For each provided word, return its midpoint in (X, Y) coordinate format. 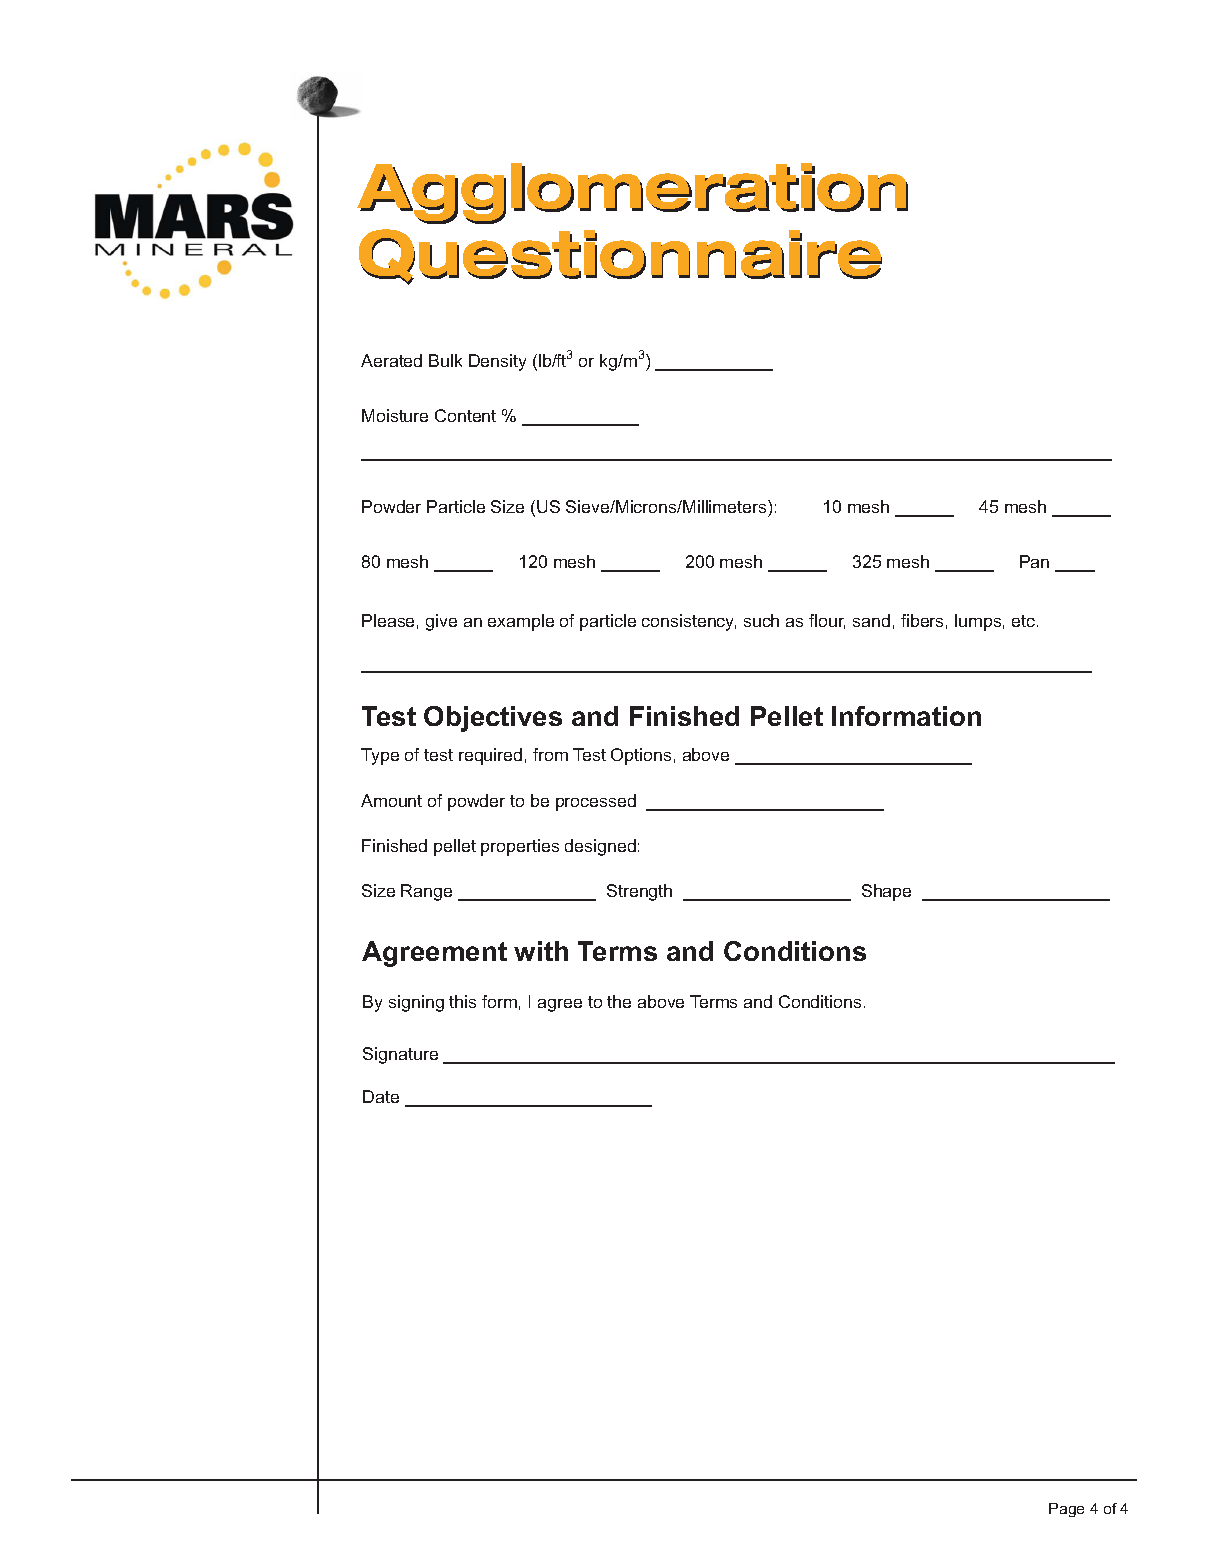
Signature (400, 1055)
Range (426, 892)
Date (381, 1096)
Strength (639, 892)
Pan (1034, 561)
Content (465, 415)
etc (1025, 621)
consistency (689, 622)
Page (1066, 1510)
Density (497, 362)
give (441, 622)
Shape (886, 892)
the (619, 1001)
